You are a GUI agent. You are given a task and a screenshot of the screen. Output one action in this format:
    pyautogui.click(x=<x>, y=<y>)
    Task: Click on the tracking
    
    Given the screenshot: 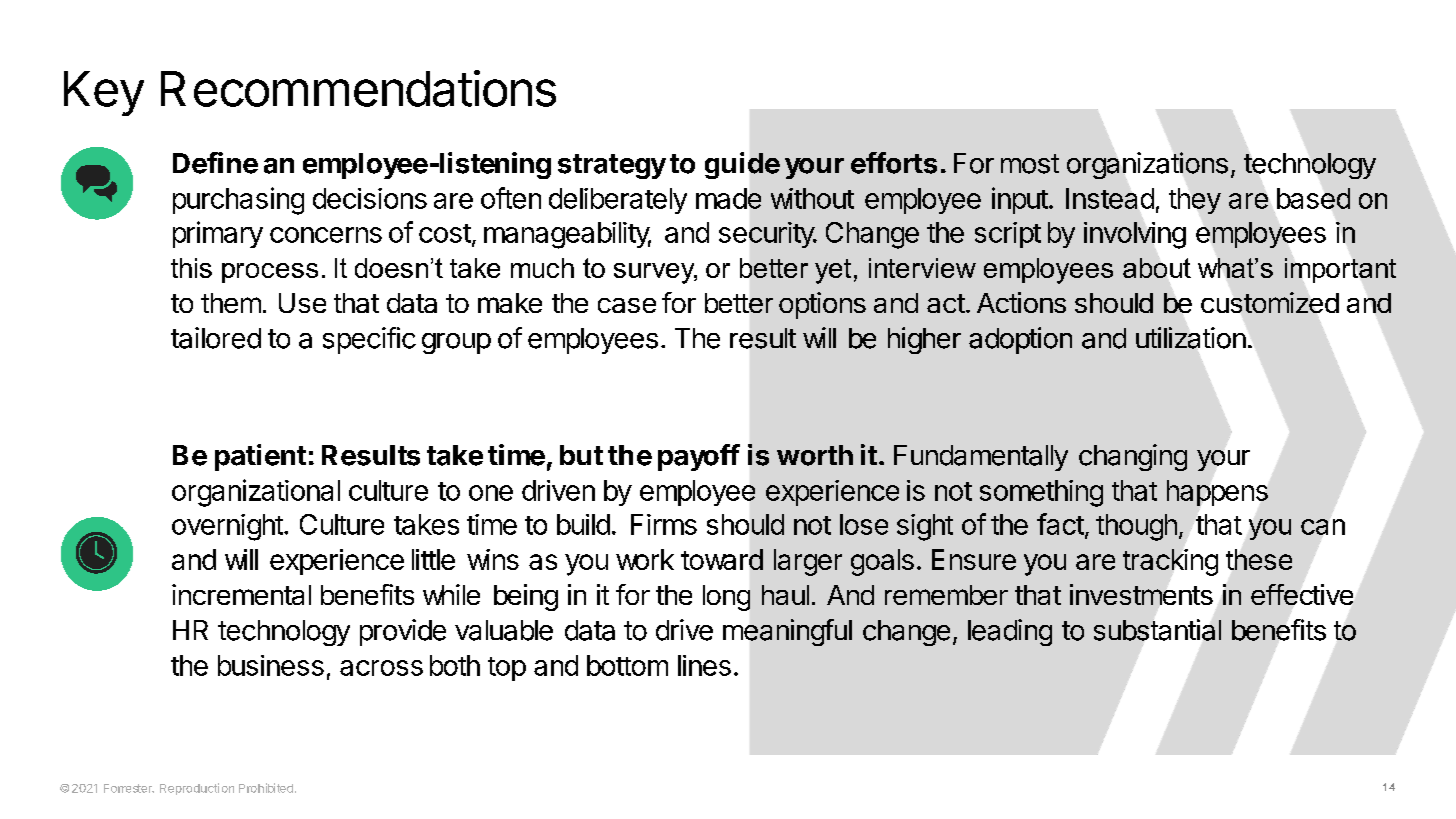 What is the action you would take?
    pyautogui.click(x=1170, y=562)
